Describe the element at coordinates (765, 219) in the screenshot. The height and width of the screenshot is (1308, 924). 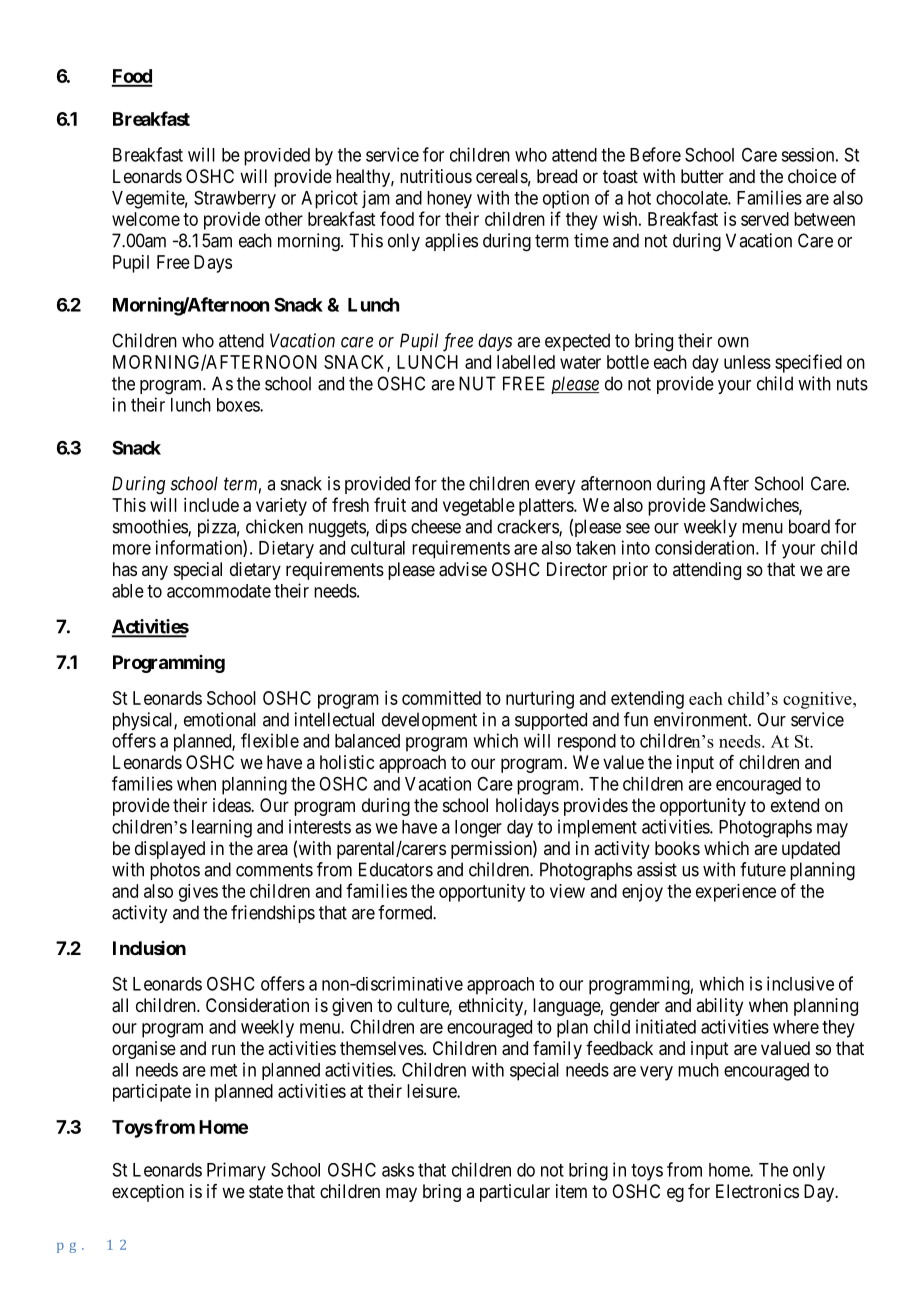
I see `served` at that location.
